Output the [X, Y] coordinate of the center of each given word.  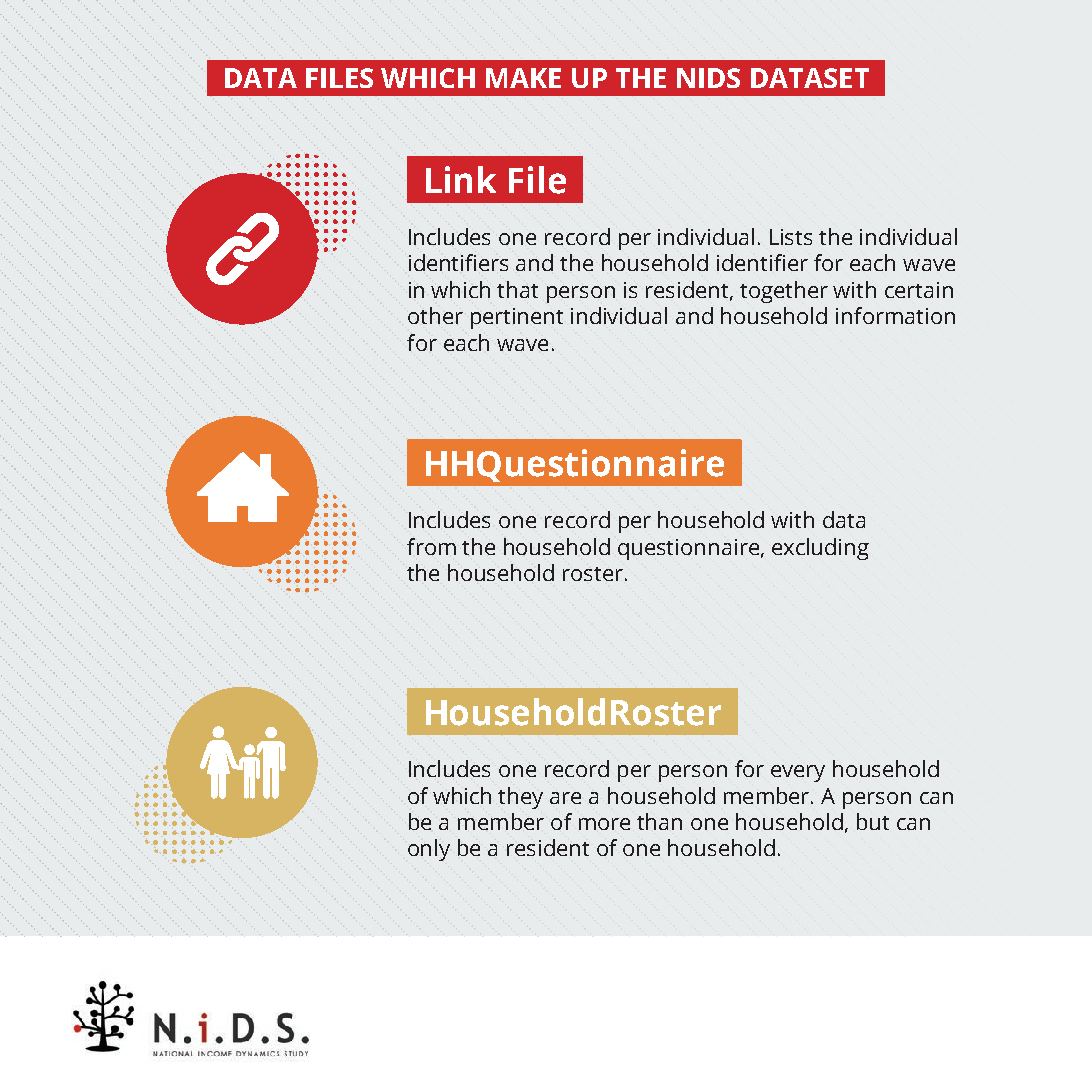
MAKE [523, 78]
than [659, 821]
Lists [791, 237]
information [895, 315]
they [520, 798]
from [431, 546]
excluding [820, 549]
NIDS [708, 78]
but [873, 821]
